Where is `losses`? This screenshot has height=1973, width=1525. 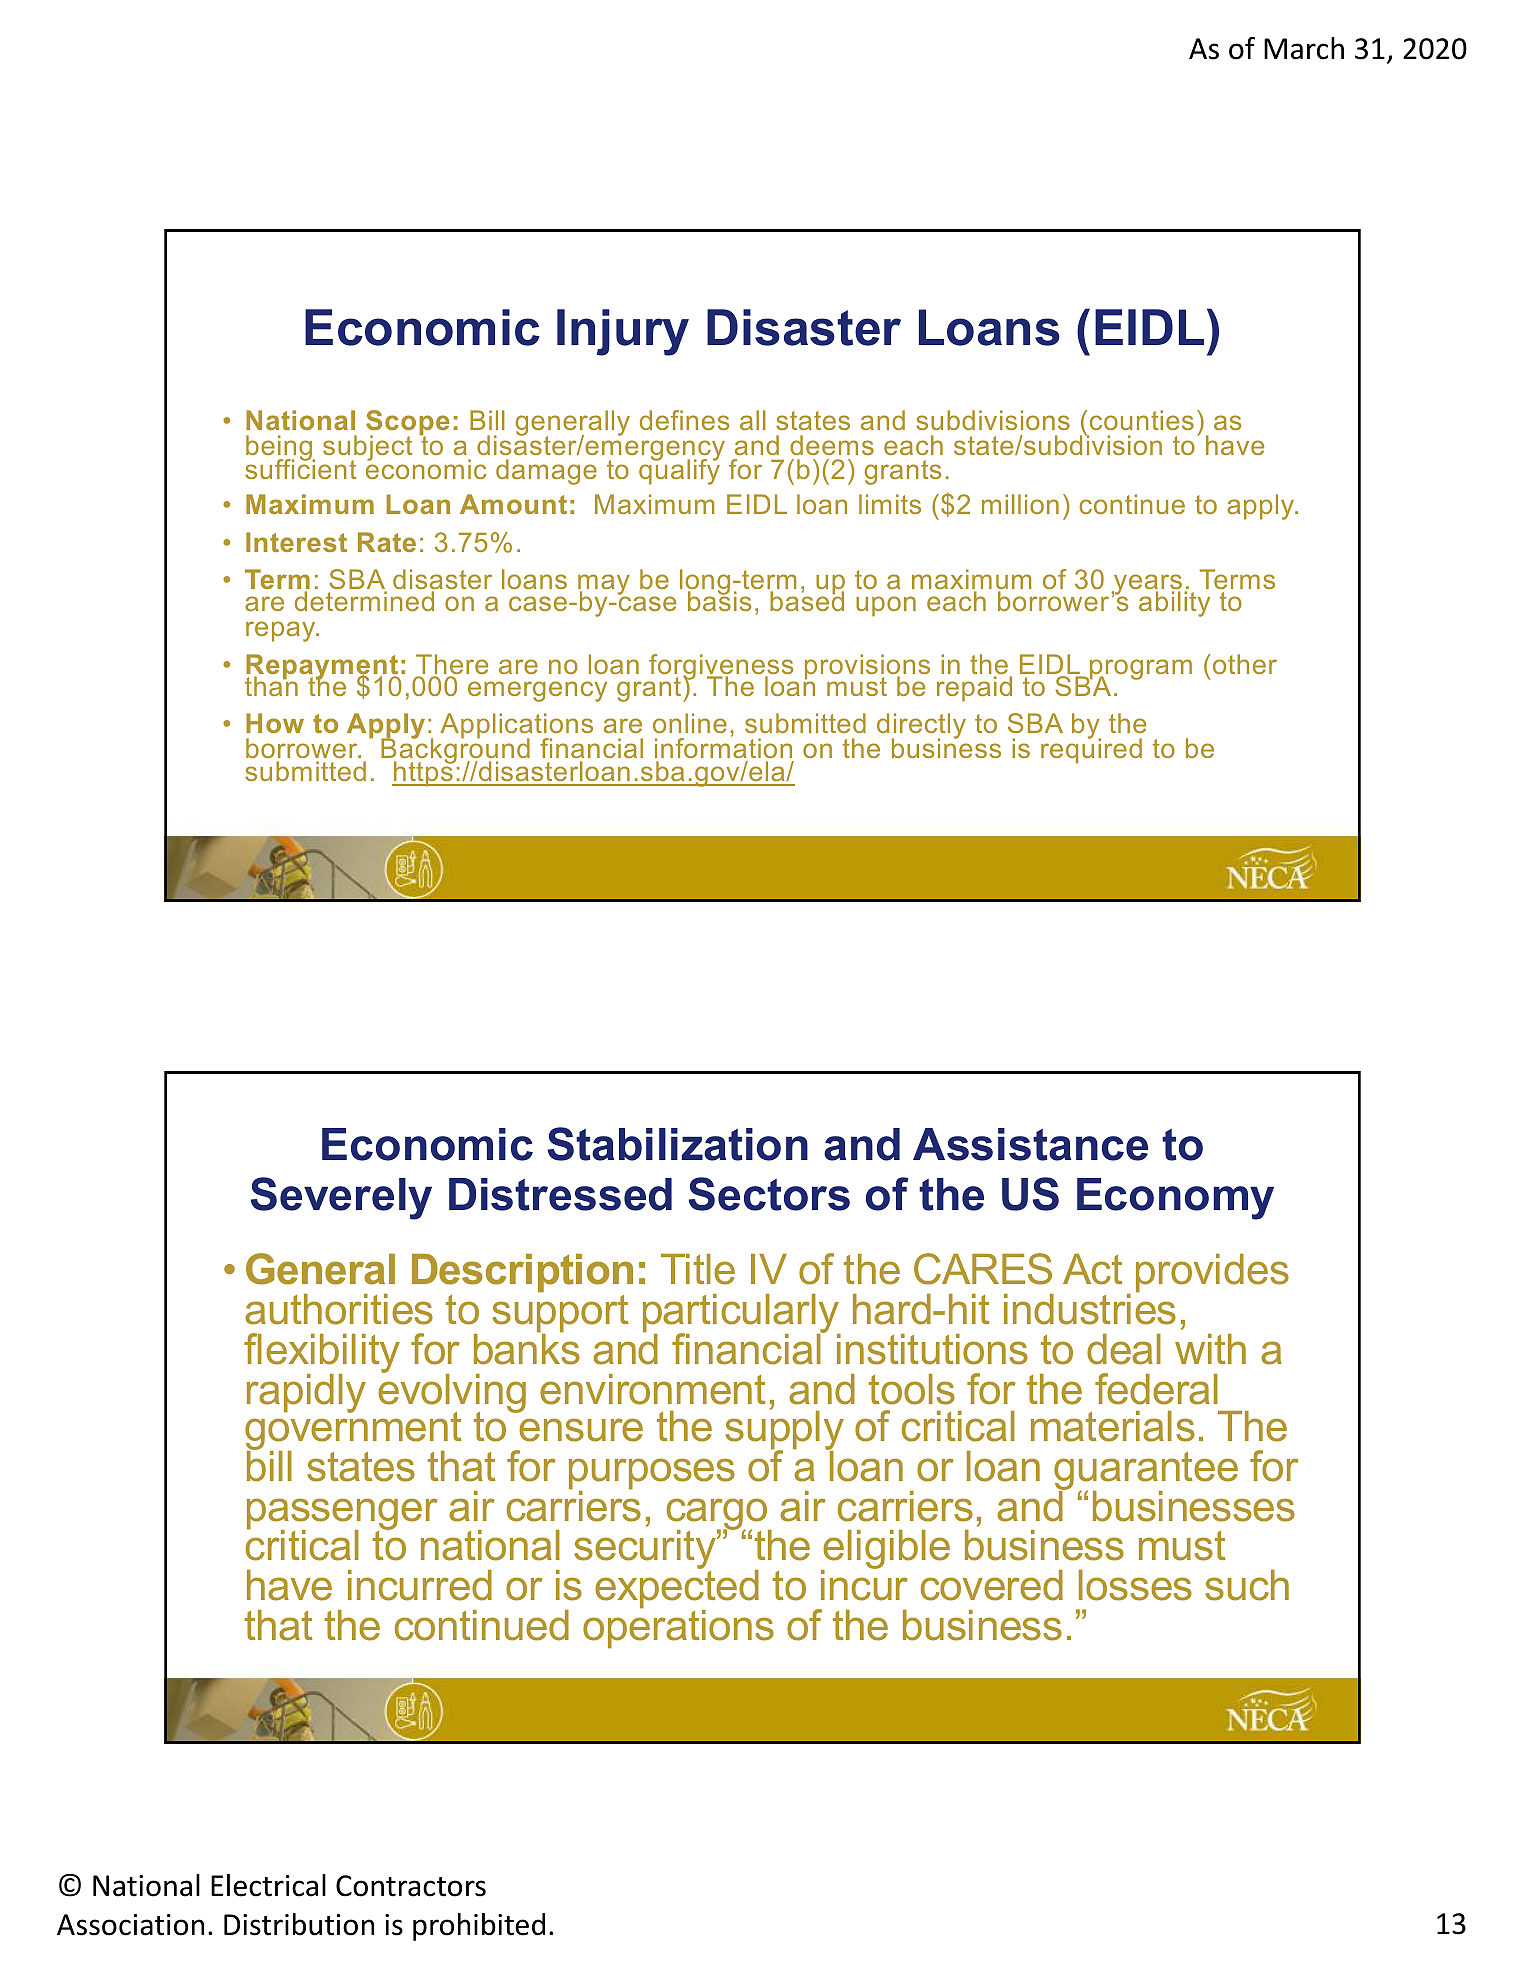
losses is located at coordinates (1135, 1585).
